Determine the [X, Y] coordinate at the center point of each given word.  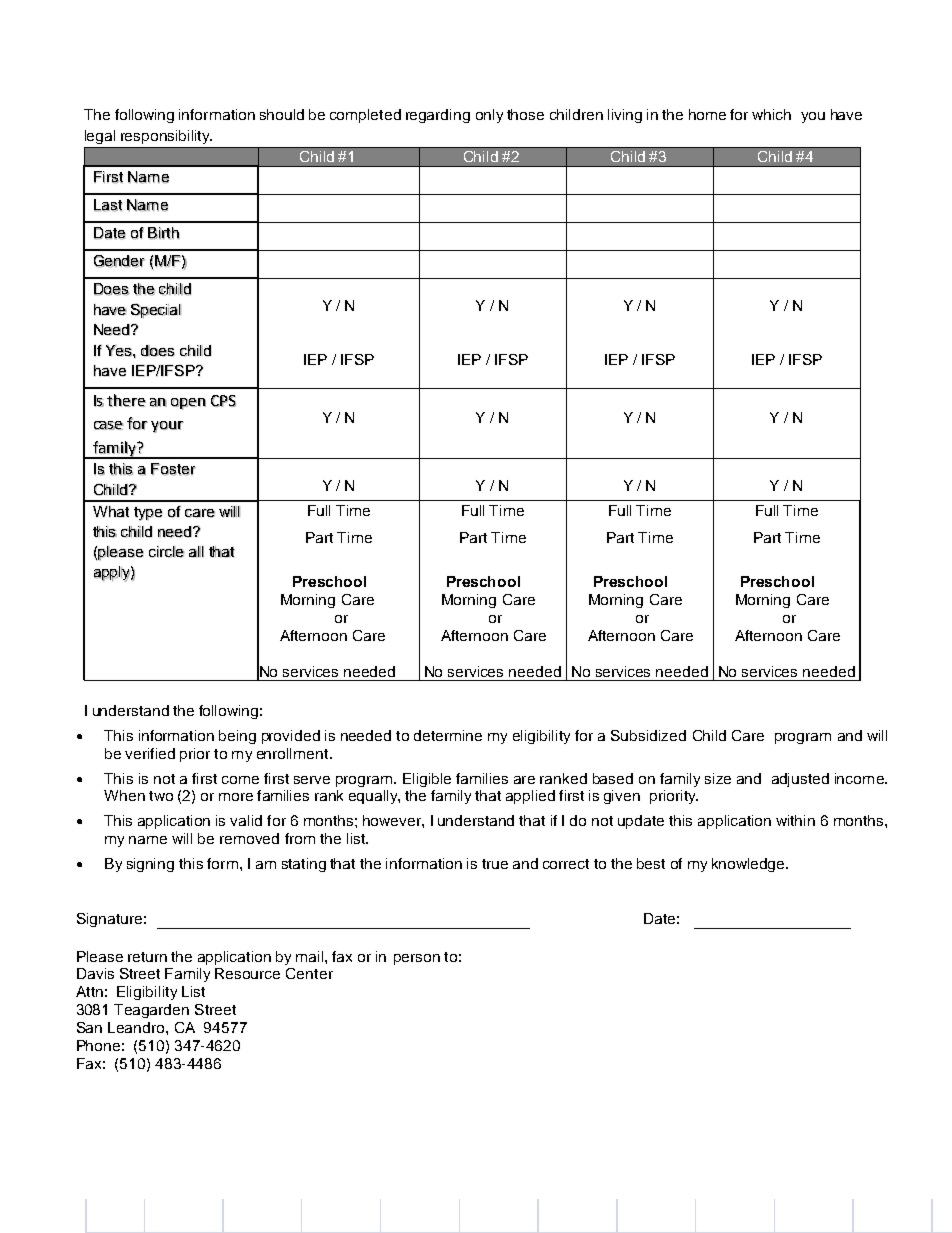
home [707, 114]
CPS [223, 401]
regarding [438, 116]
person [417, 959]
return [147, 957]
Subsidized [648, 735]
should [282, 114]
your [167, 427]
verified [150, 753]
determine [448, 735]
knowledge [749, 865]
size [718, 778]
